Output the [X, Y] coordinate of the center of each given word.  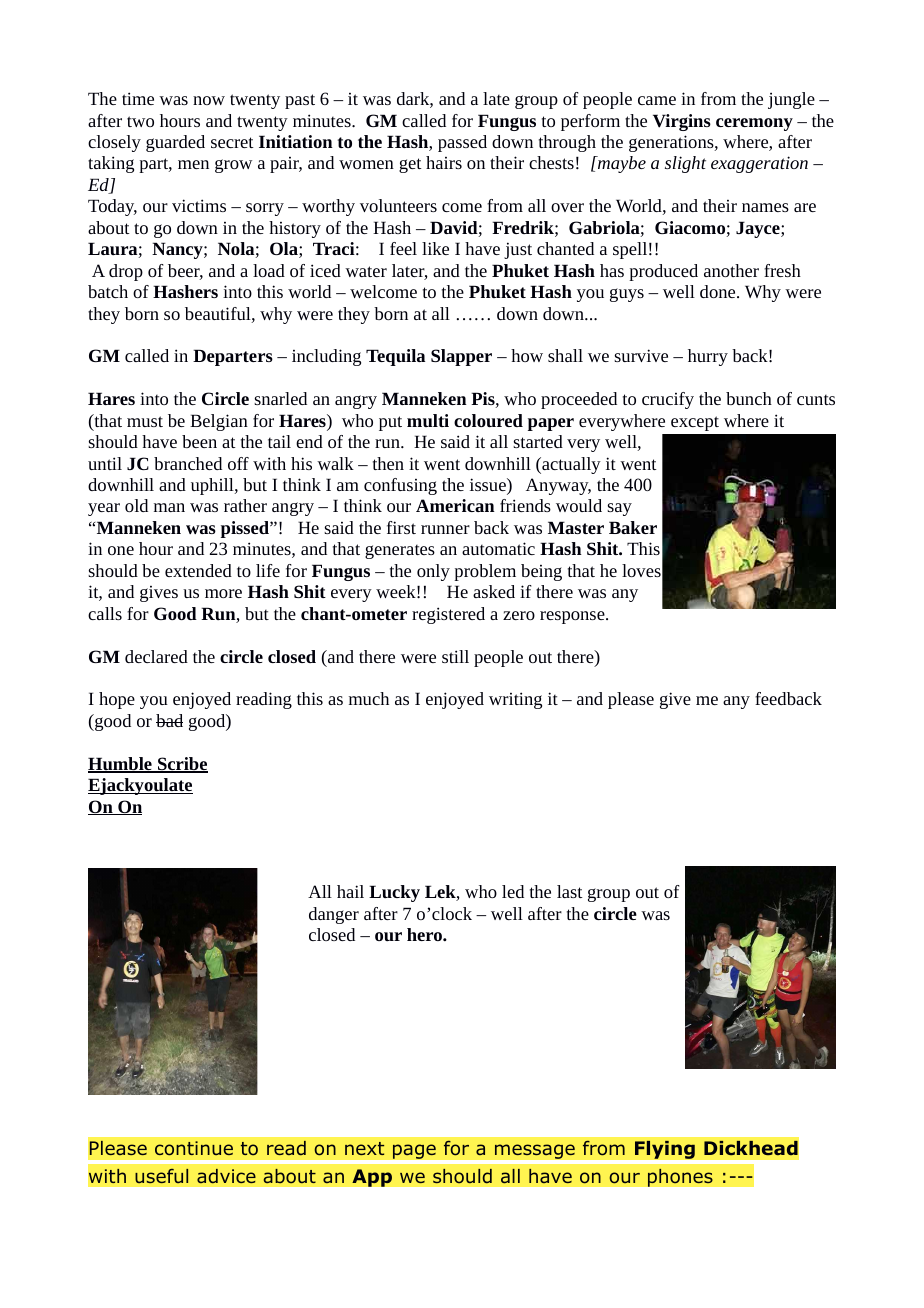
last [570, 891]
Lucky [394, 893]
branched [188, 463]
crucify [668, 400]
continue [194, 1148]
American [455, 505]
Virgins [682, 122]
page [414, 1151]
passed [462, 143]
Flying [665, 1149]
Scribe [182, 765]
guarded [175, 143]
